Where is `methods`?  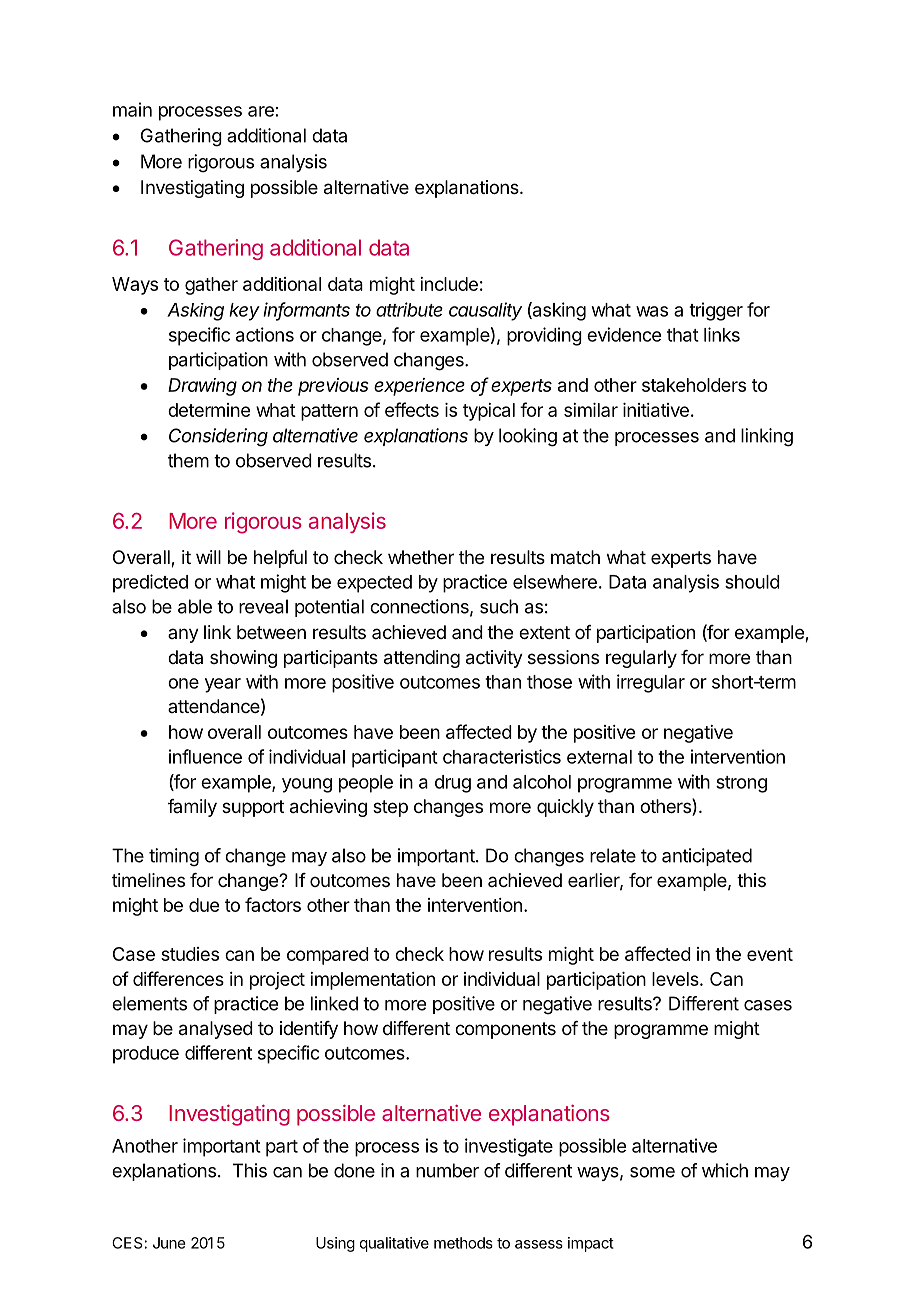 methods is located at coordinates (463, 1243).
